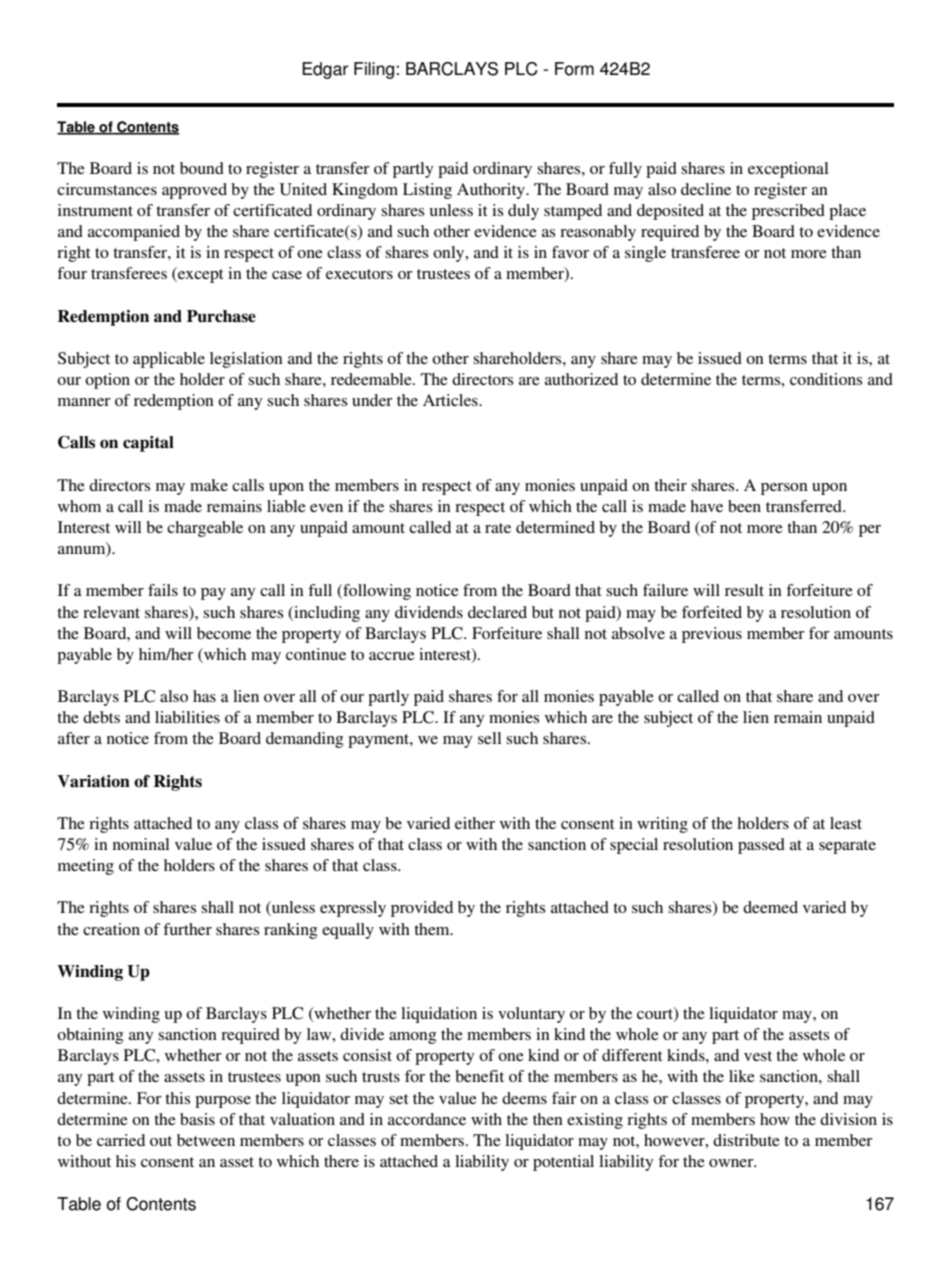 Image resolution: width=952 pixels, height=1268 pixels. I want to click on basis, so click(197, 1119).
